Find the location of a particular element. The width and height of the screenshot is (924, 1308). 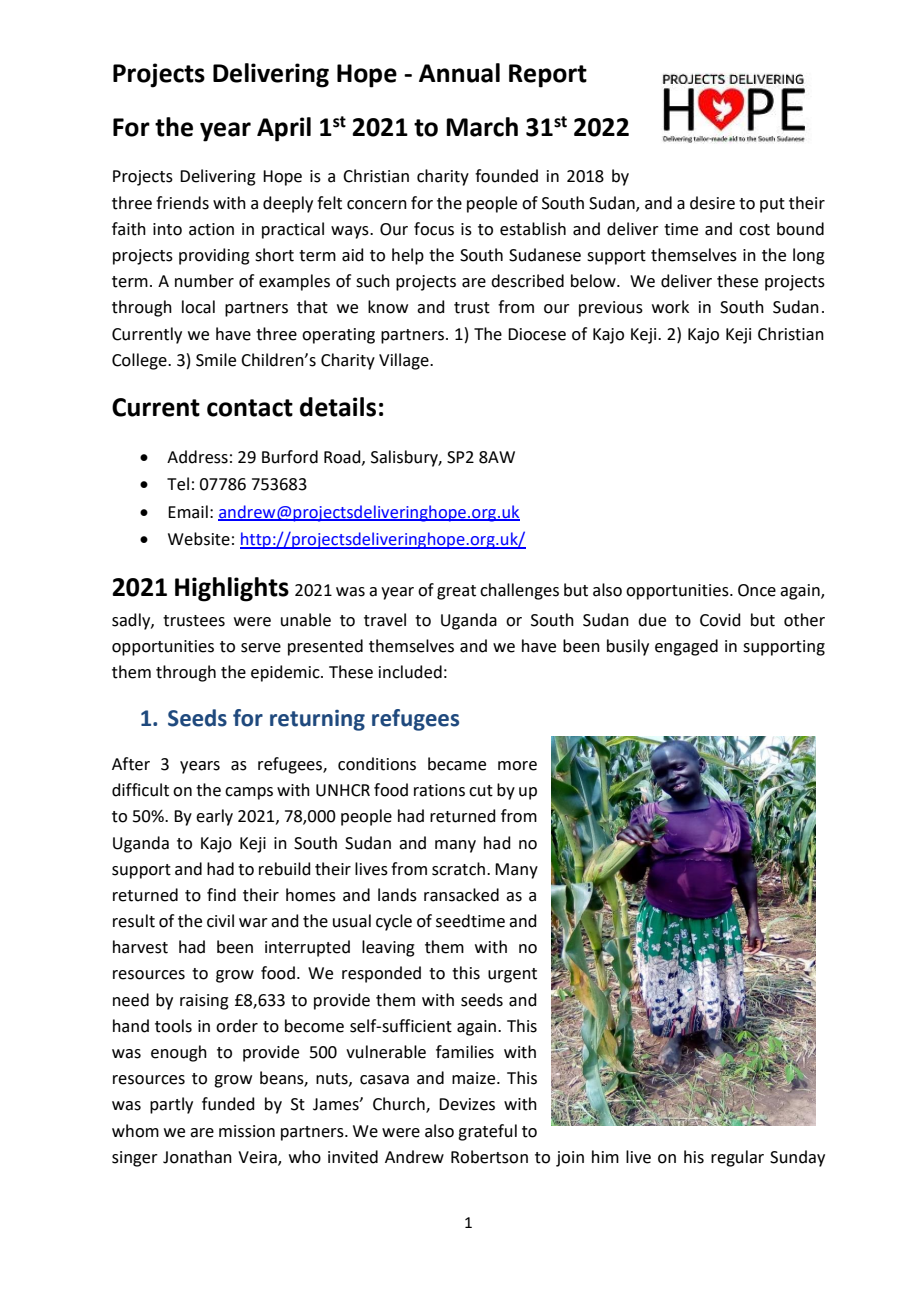

early is located at coordinates (214, 817).
